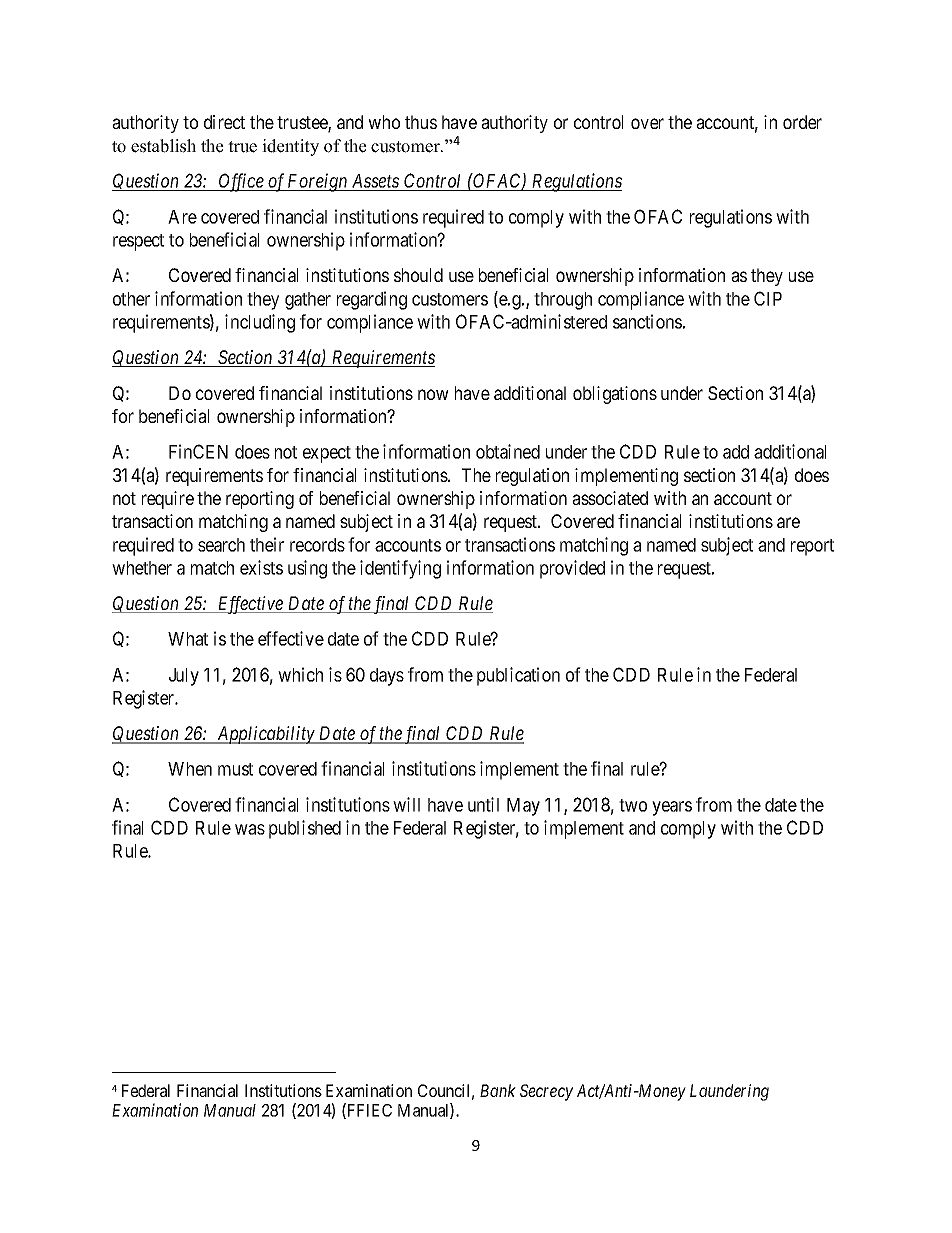  I want to click on two, so click(633, 805).
